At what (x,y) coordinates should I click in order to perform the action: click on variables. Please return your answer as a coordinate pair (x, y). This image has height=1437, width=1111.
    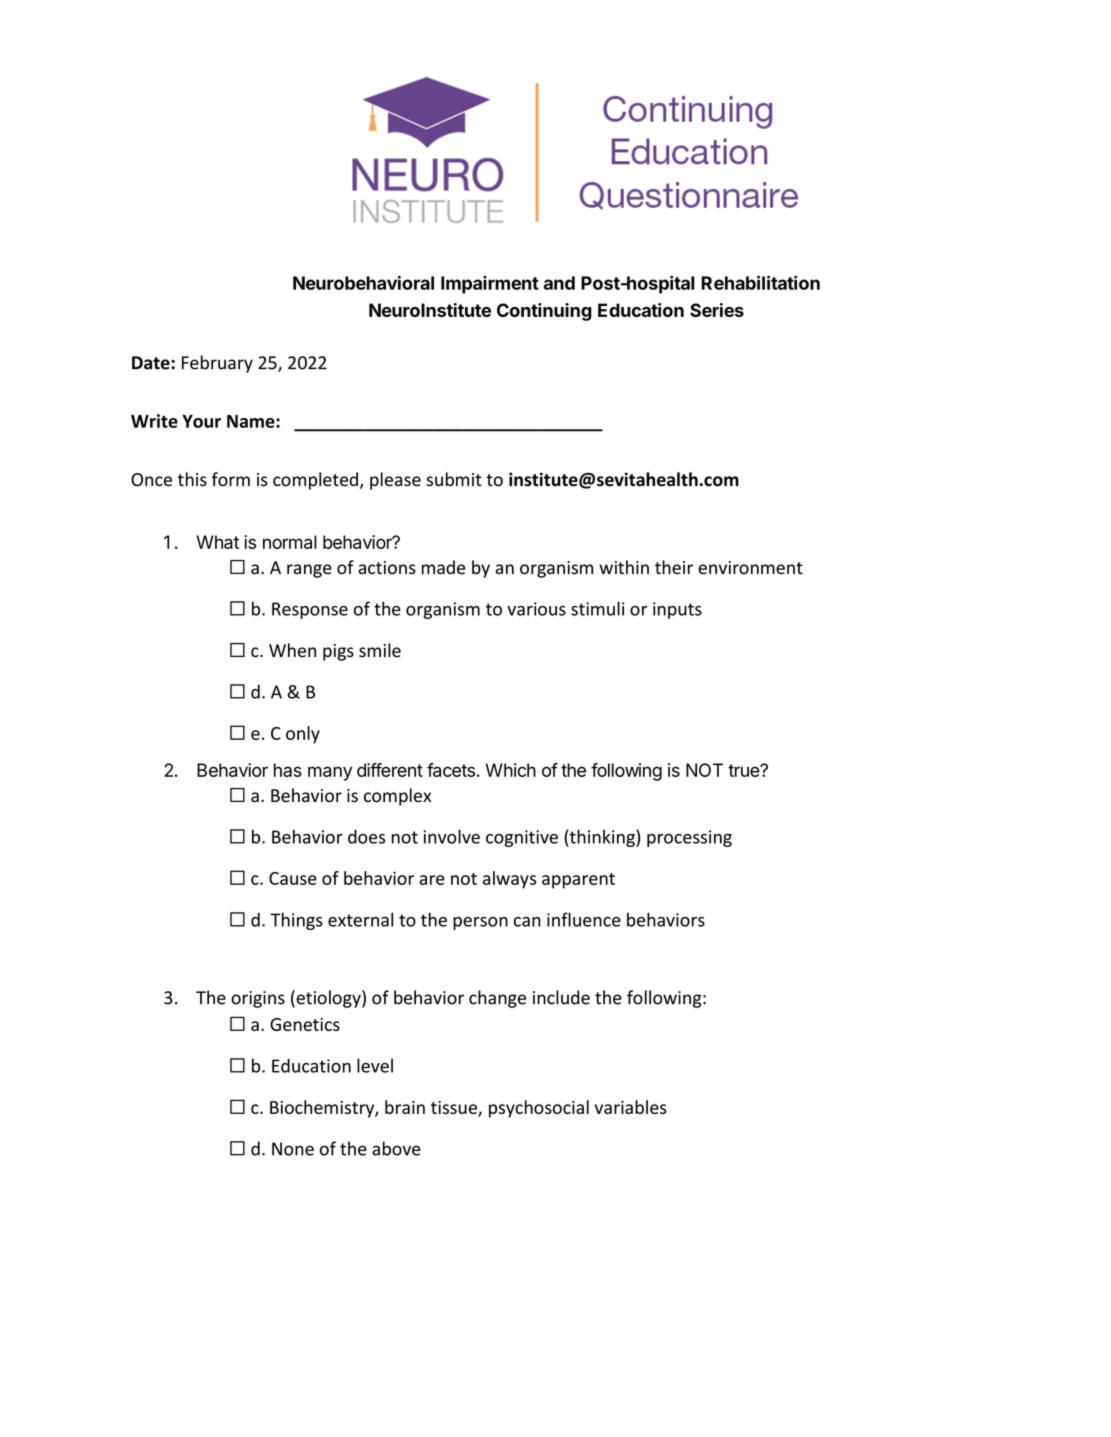
    Looking at the image, I should click on (631, 1107).
